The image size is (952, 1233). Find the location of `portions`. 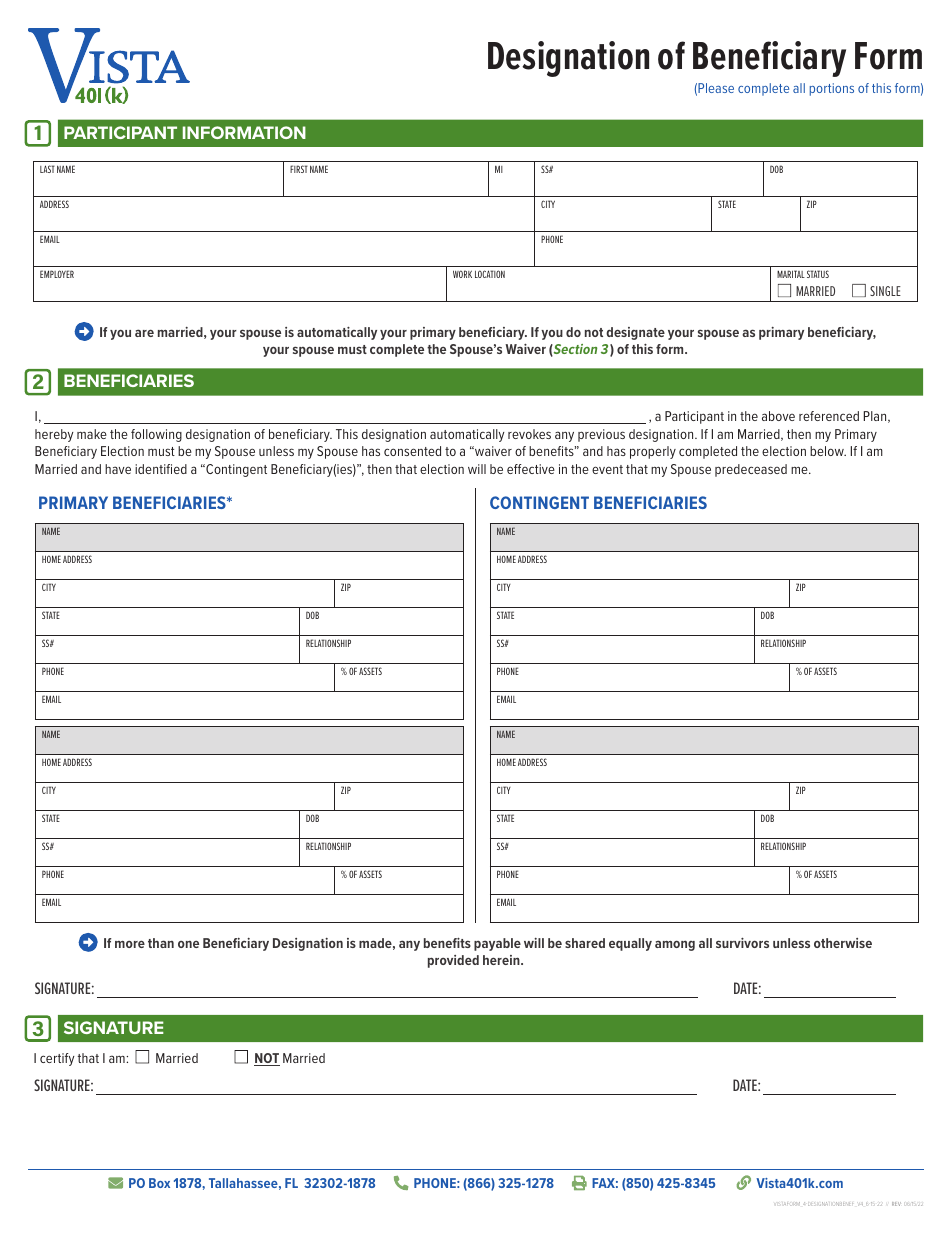

portions is located at coordinates (832, 89).
